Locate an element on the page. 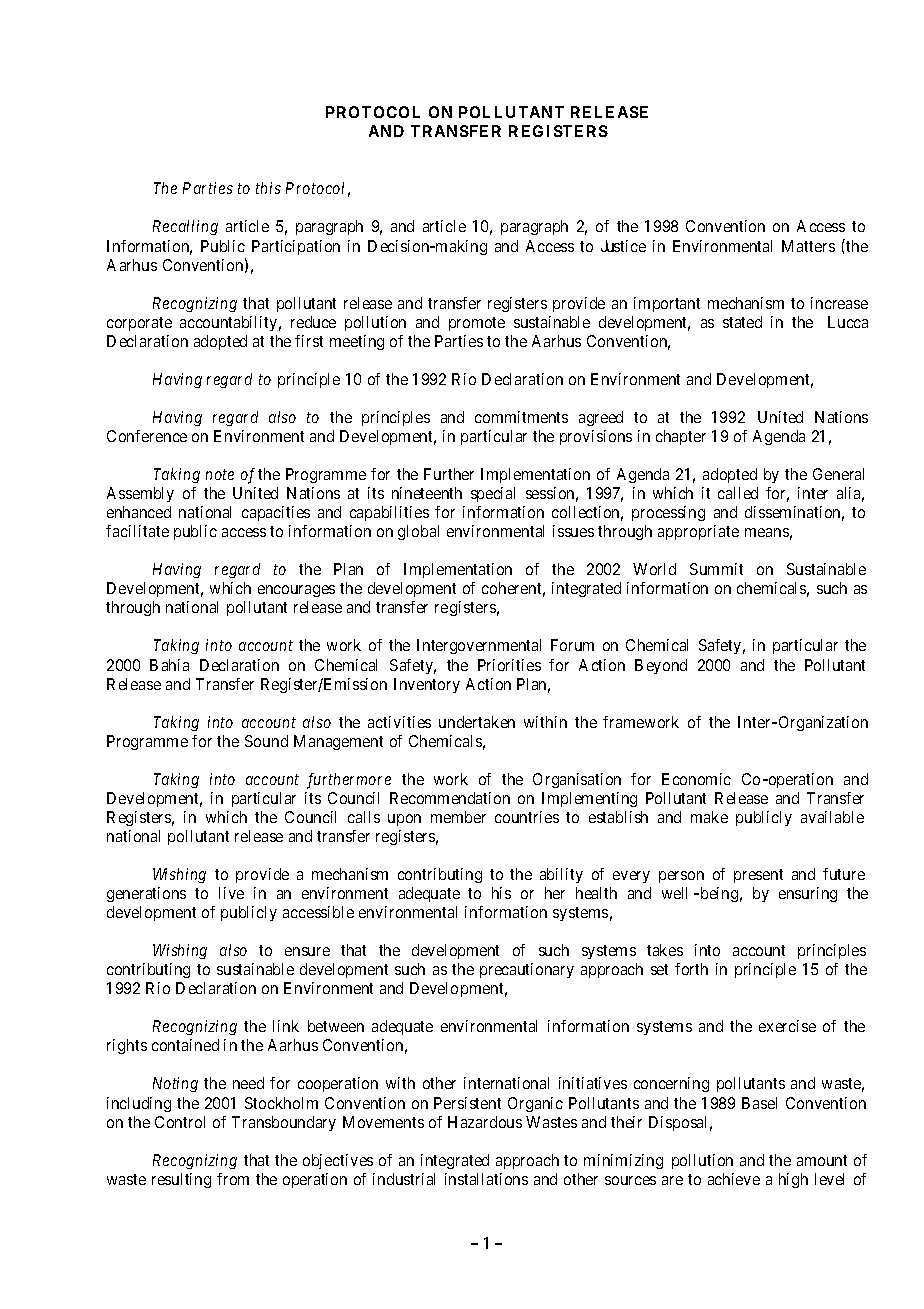 This page has height=1309, width=924. from is located at coordinates (233, 1179).
